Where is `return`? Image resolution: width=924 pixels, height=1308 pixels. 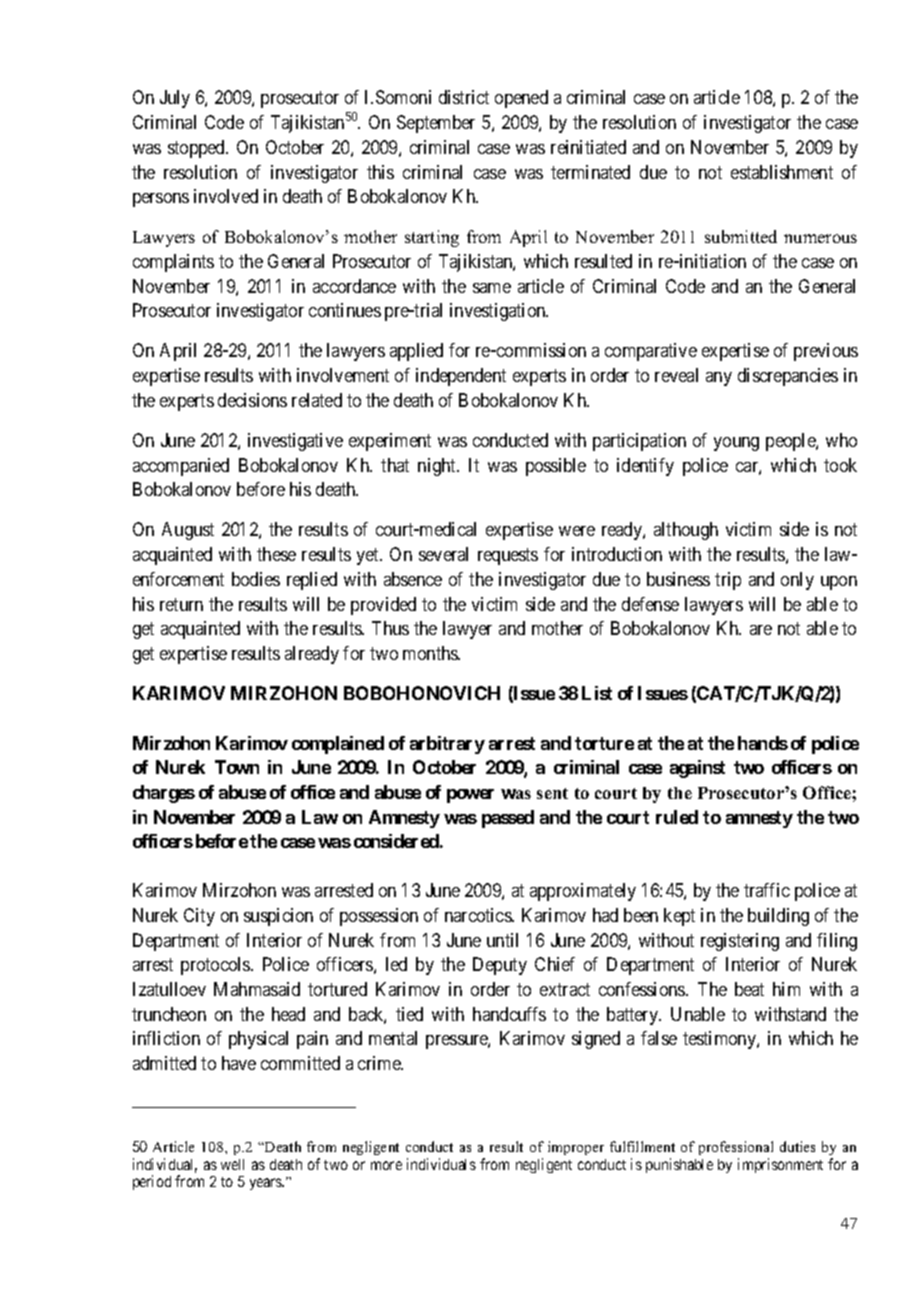
return is located at coordinates (181, 604).
